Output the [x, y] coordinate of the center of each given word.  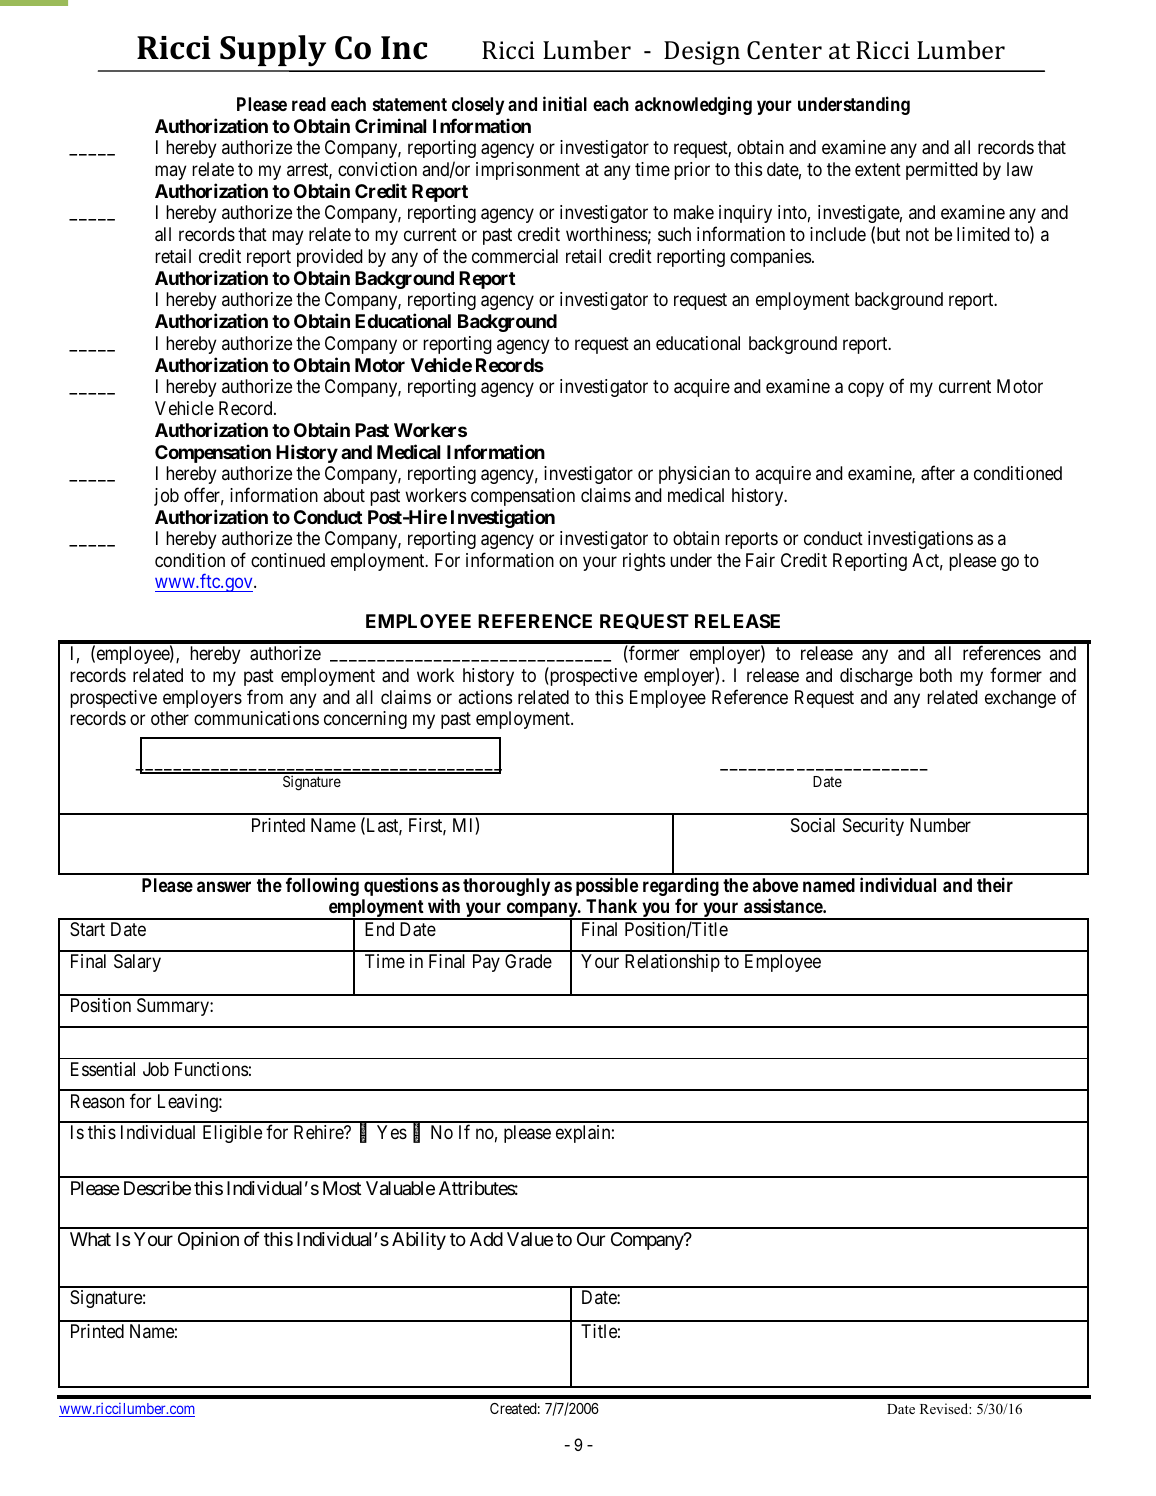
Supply [273, 51]
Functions [211, 1069]
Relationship [672, 963]
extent [878, 169]
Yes [392, 1132]
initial [565, 103]
